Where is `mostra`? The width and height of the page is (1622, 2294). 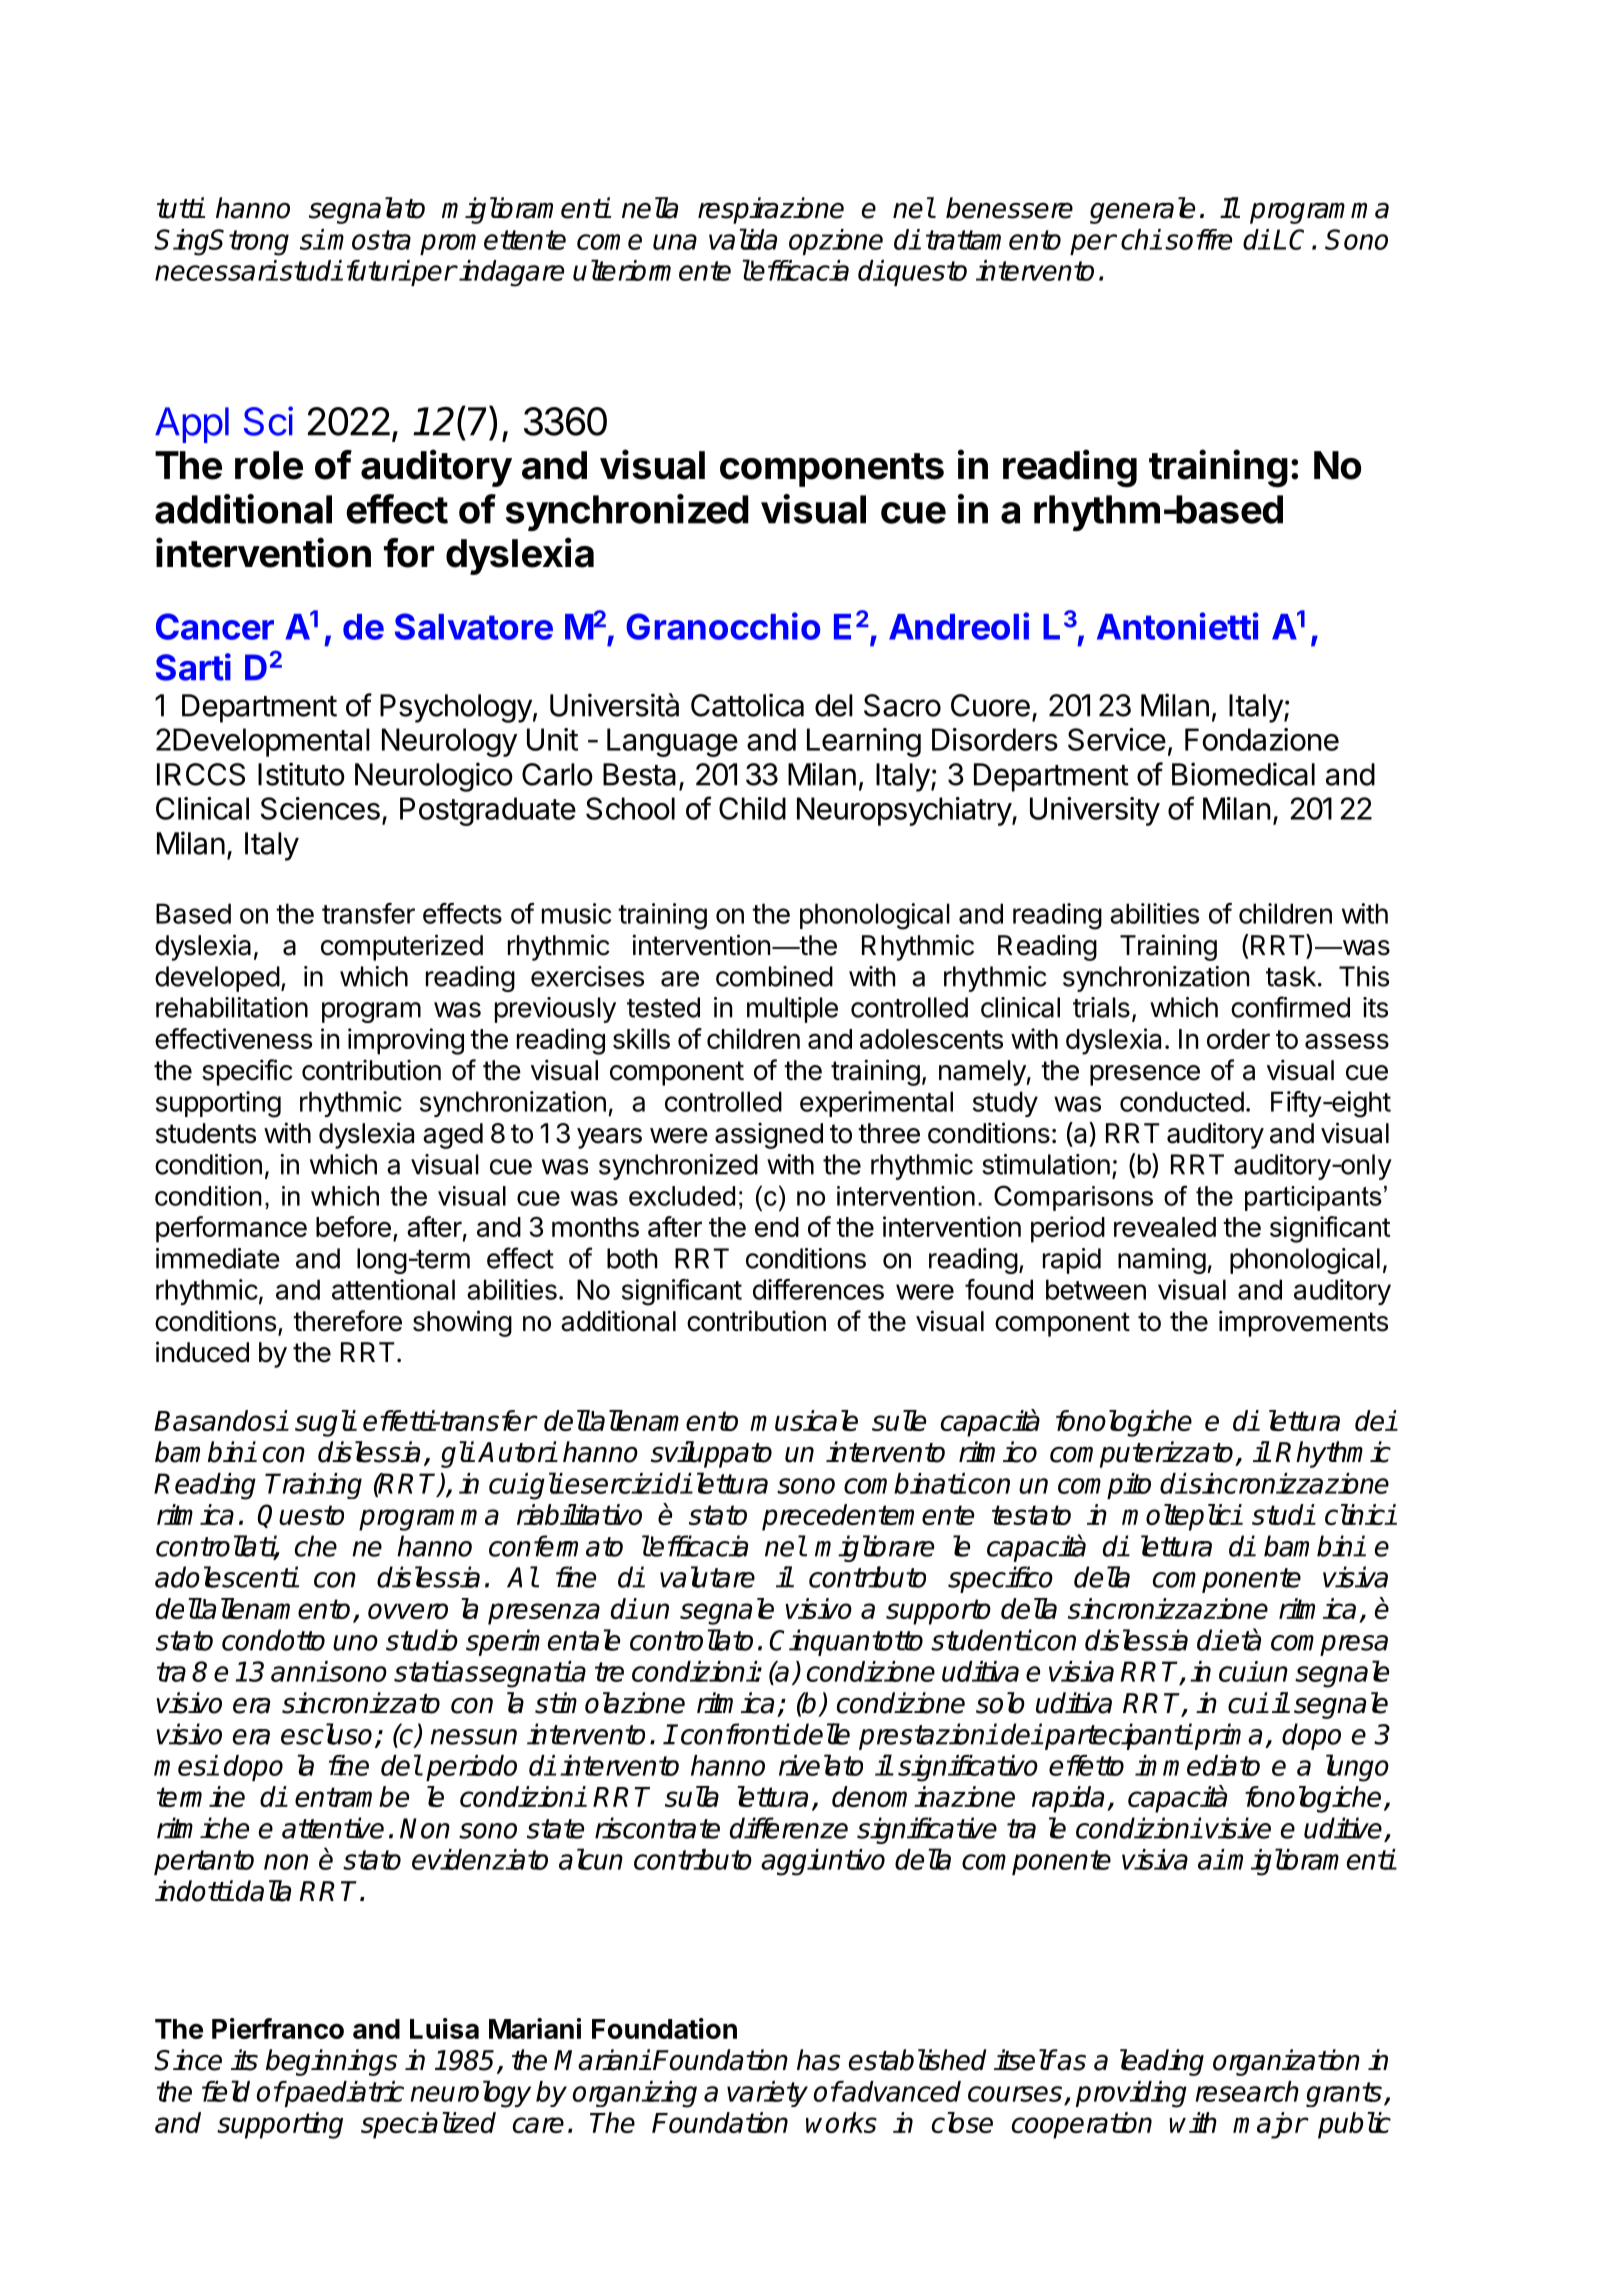 mostra is located at coordinates (369, 240).
